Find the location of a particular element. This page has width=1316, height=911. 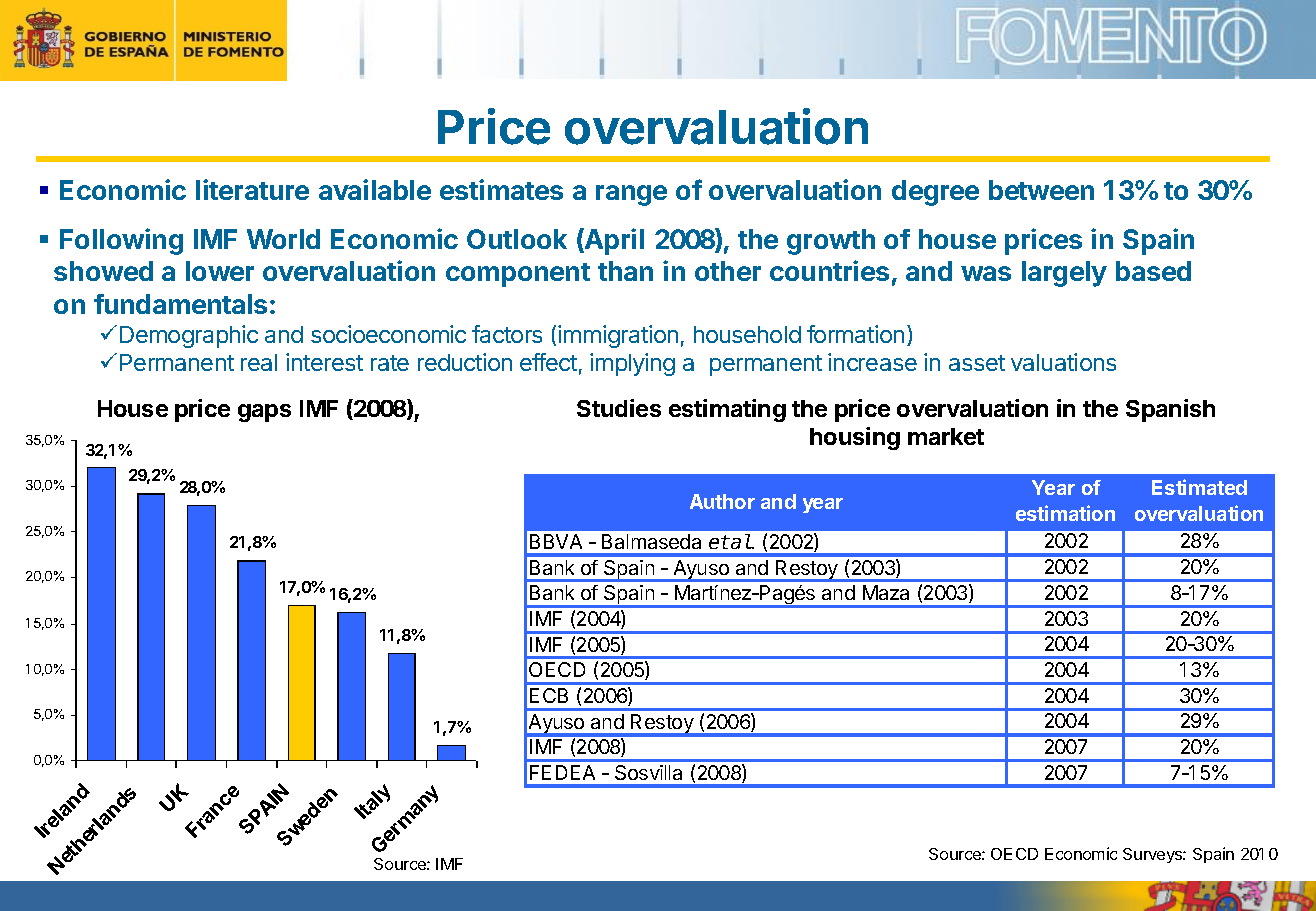

Maza is located at coordinates (886, 592).
